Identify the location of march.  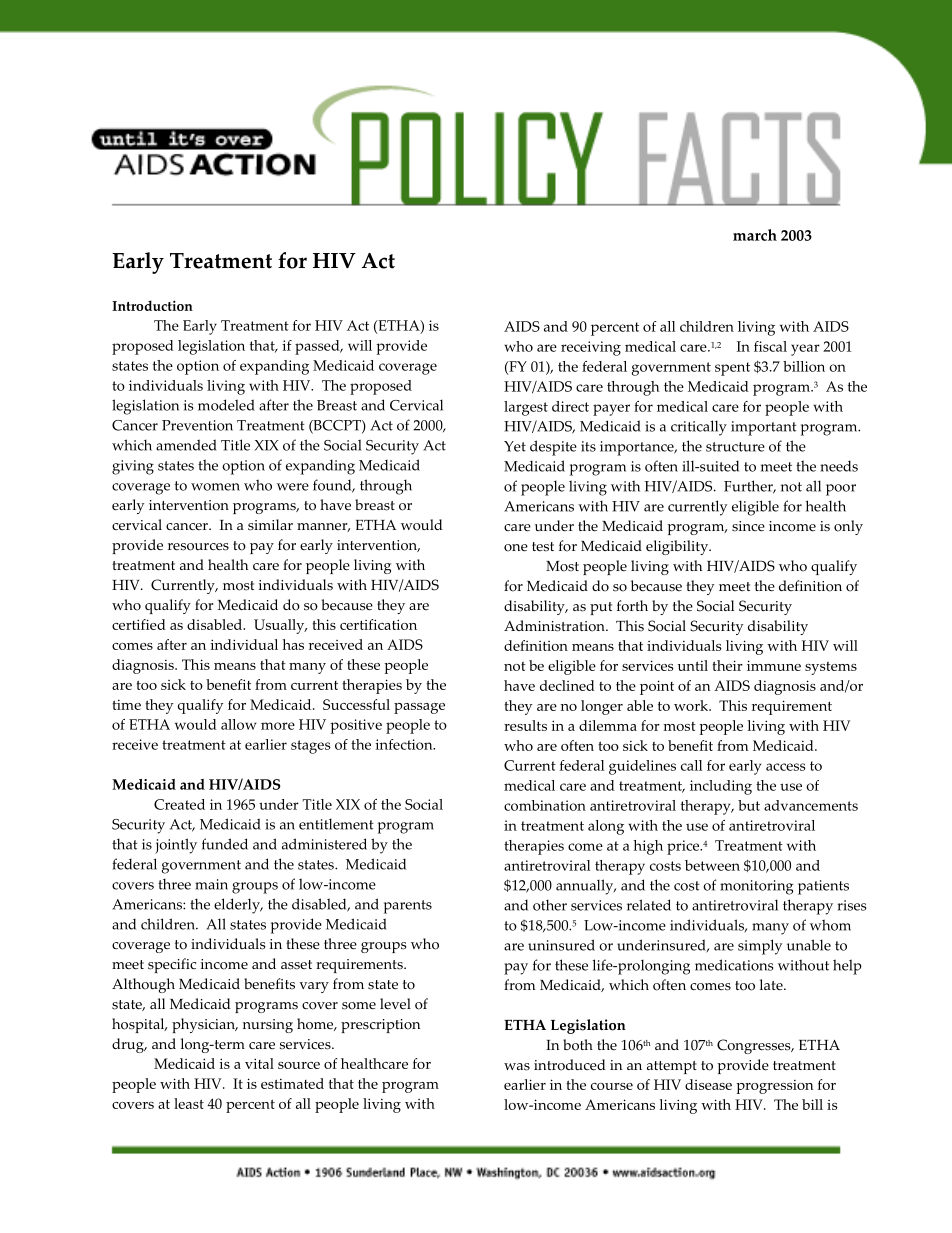
(755, 235).
